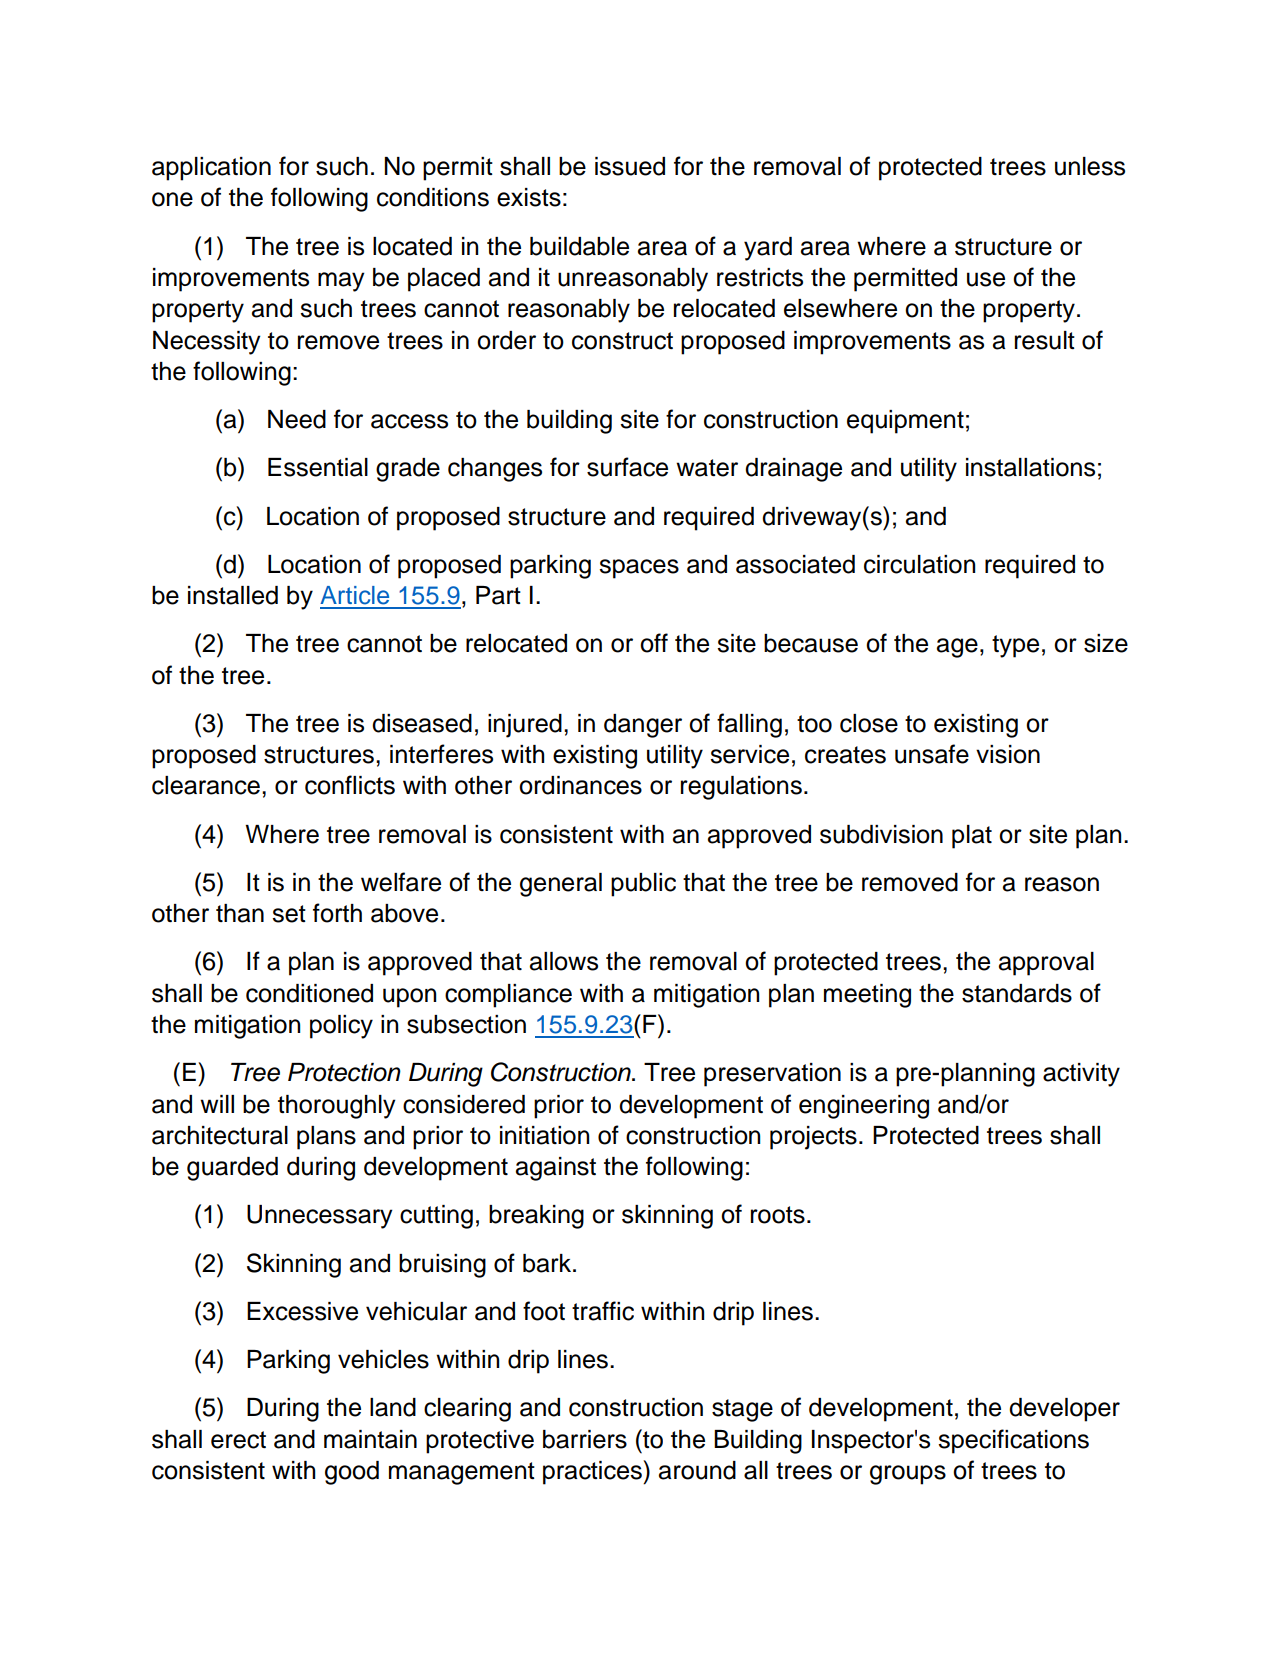  Describe the element at coordinates (1013, 1441) in the screenshot. I see `specifications` at that location.
